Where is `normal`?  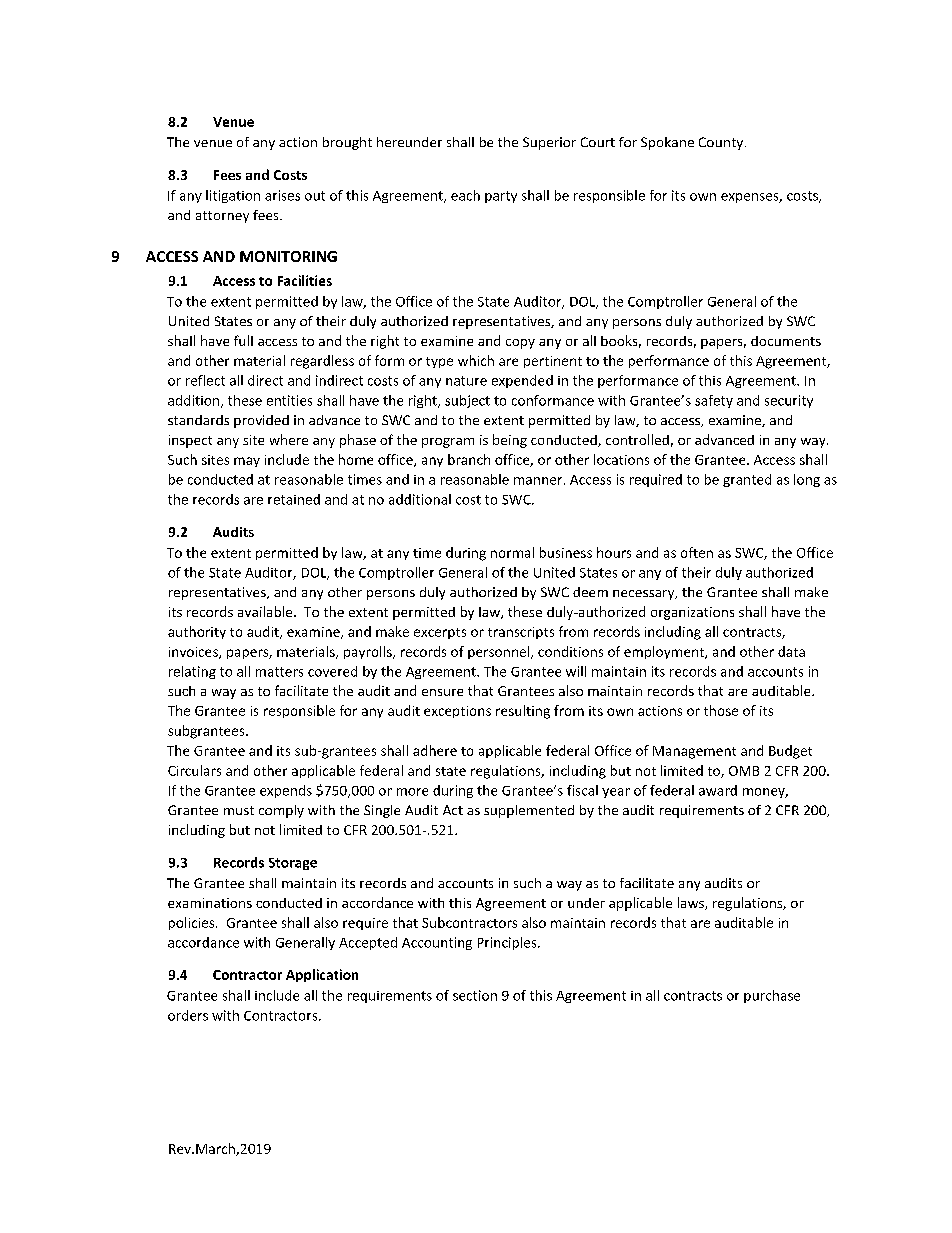
normal is located at coordinates (512, 552).
